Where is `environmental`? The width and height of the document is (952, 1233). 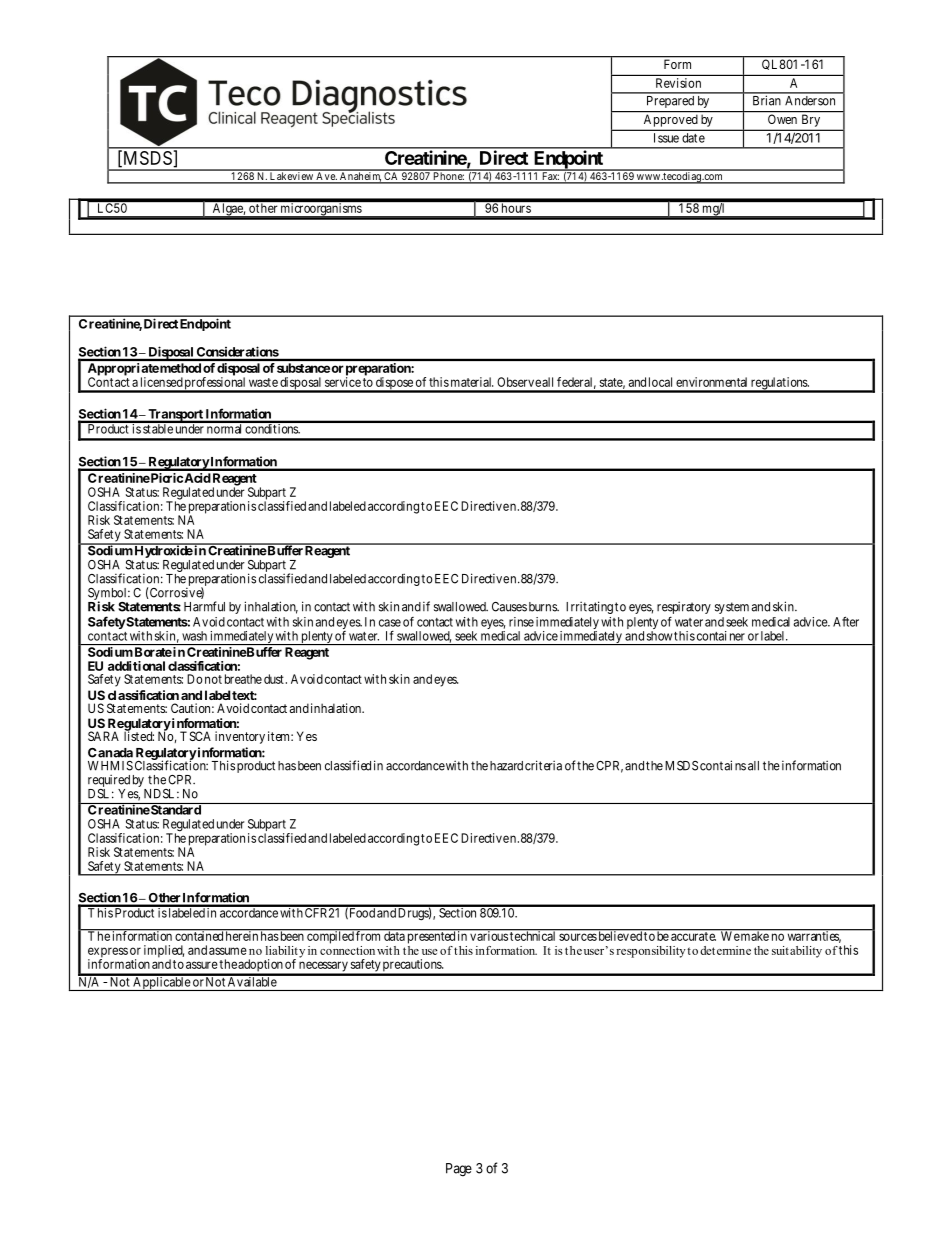
environmental is located at coordinates (711, 382).
